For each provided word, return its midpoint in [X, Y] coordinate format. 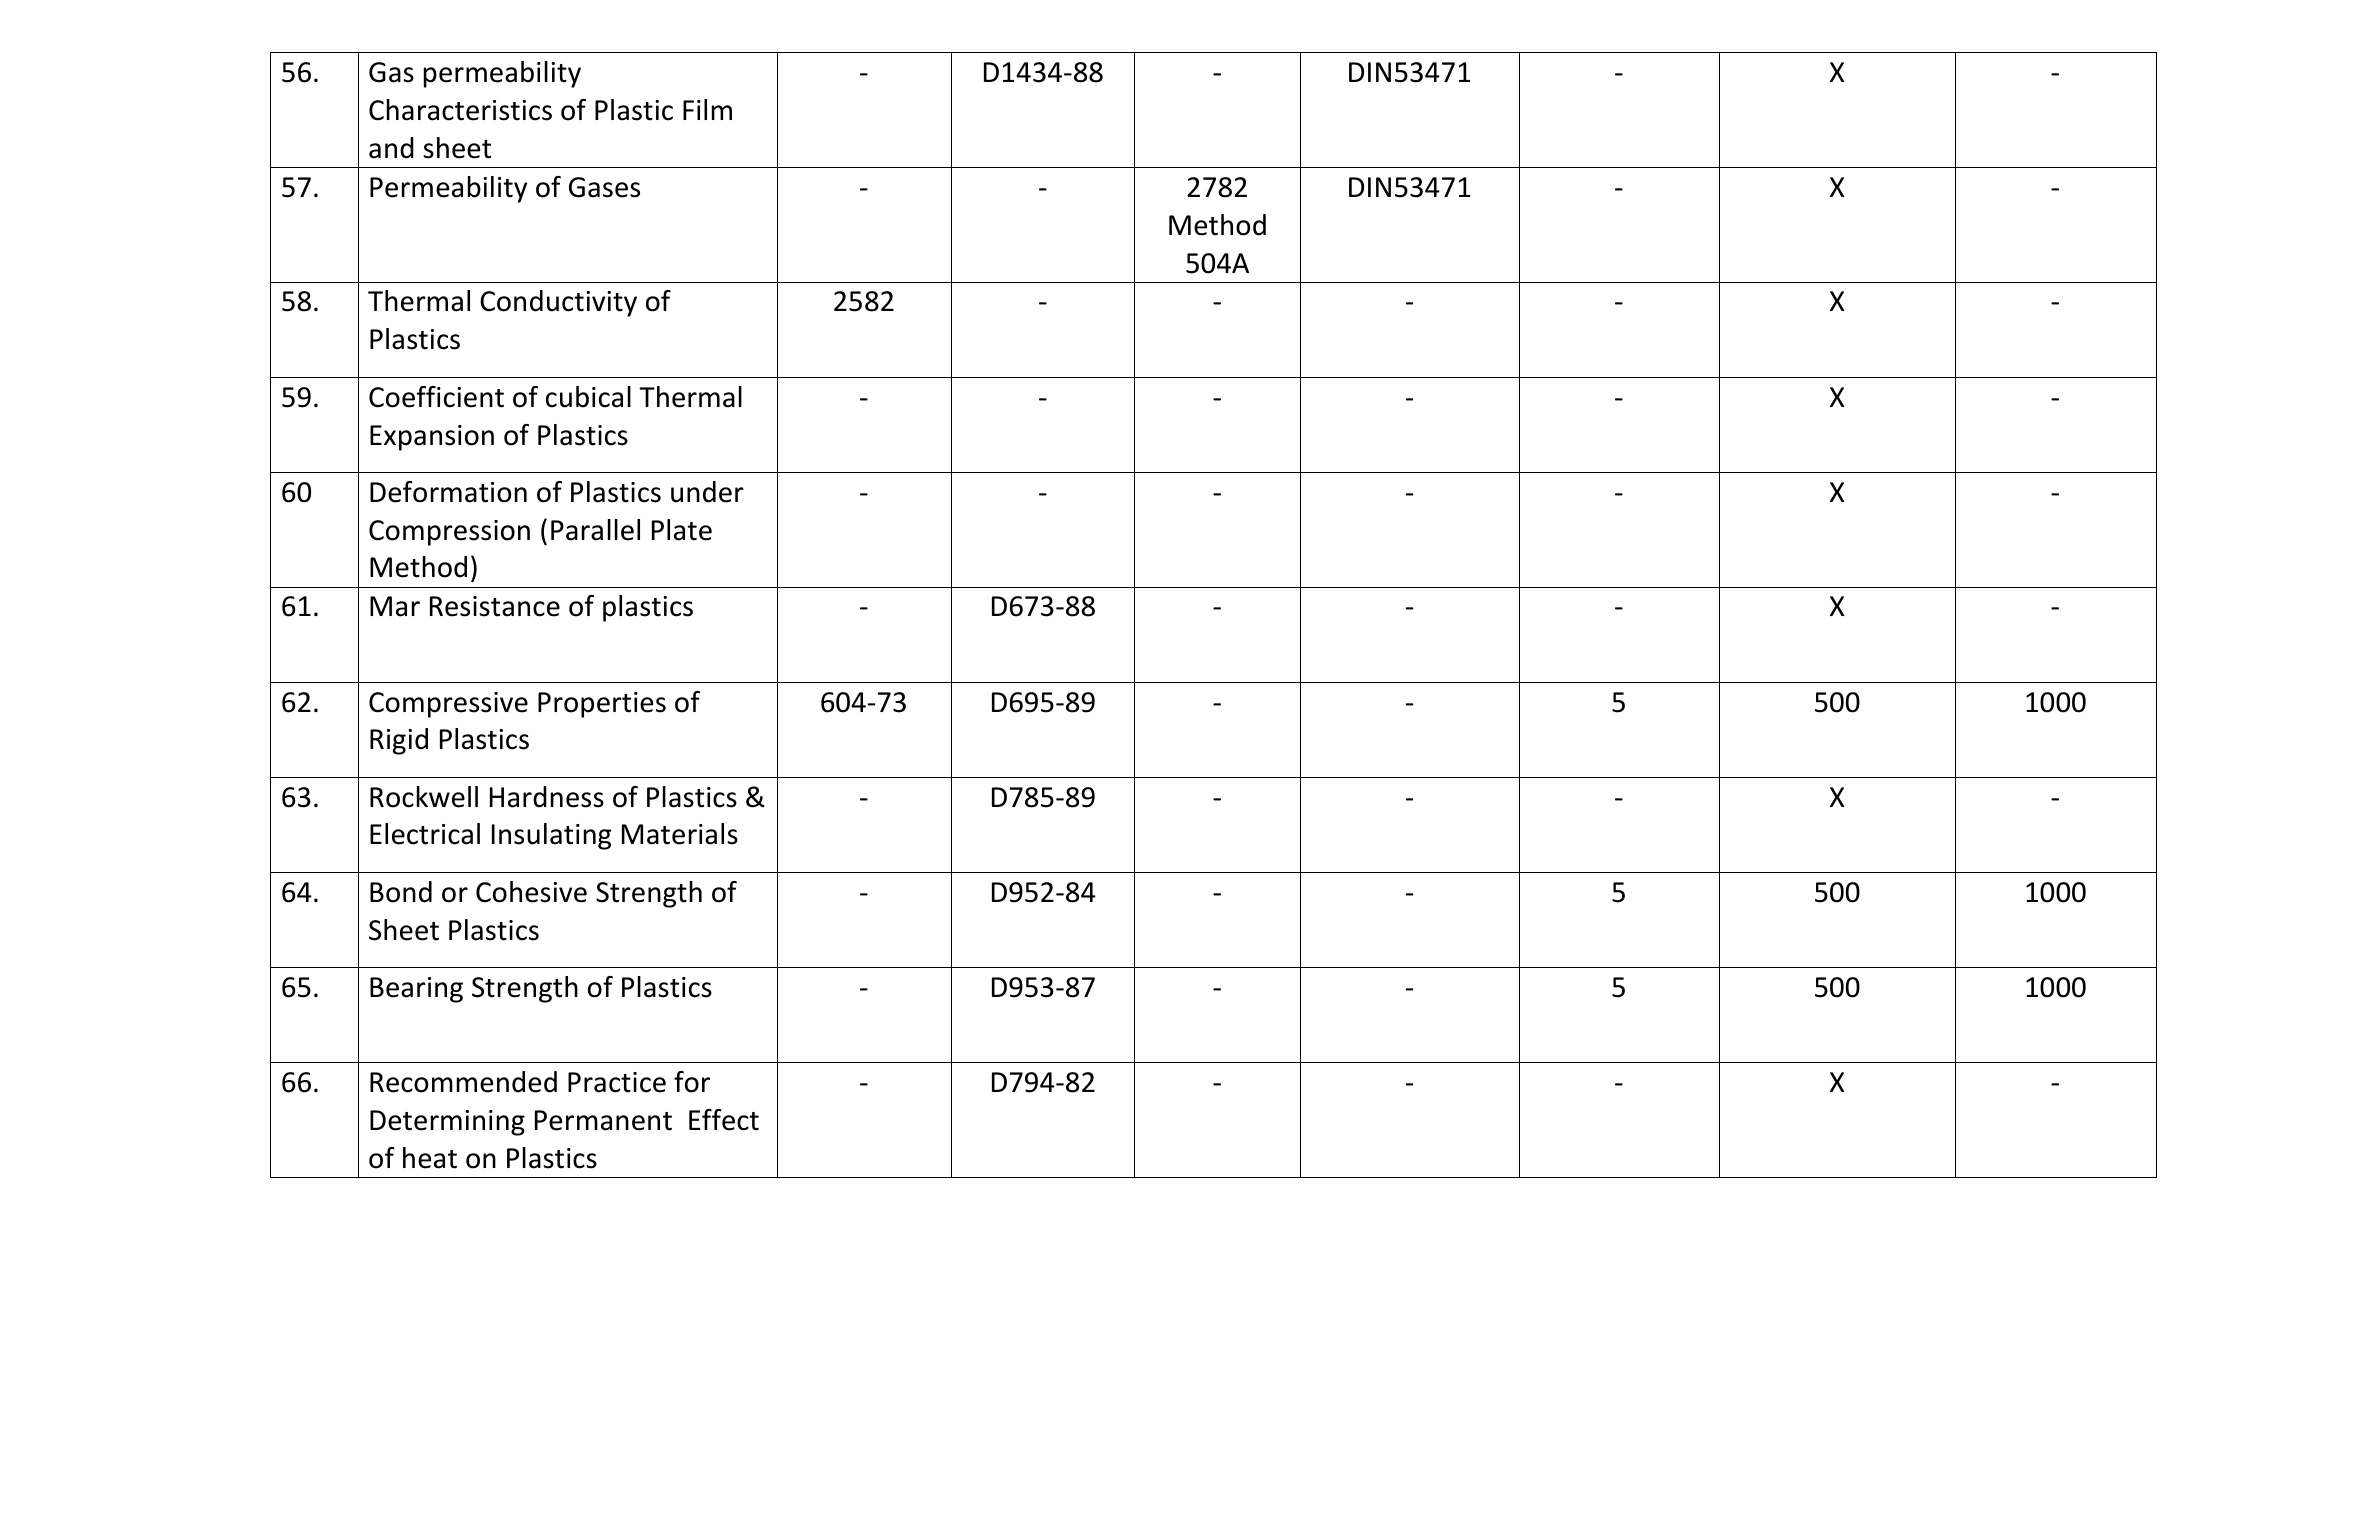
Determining [447, 1123]
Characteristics [460, 110]
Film [707, 109]
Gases [604, 187]
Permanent [603, 1120]
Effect [724, 1120]
